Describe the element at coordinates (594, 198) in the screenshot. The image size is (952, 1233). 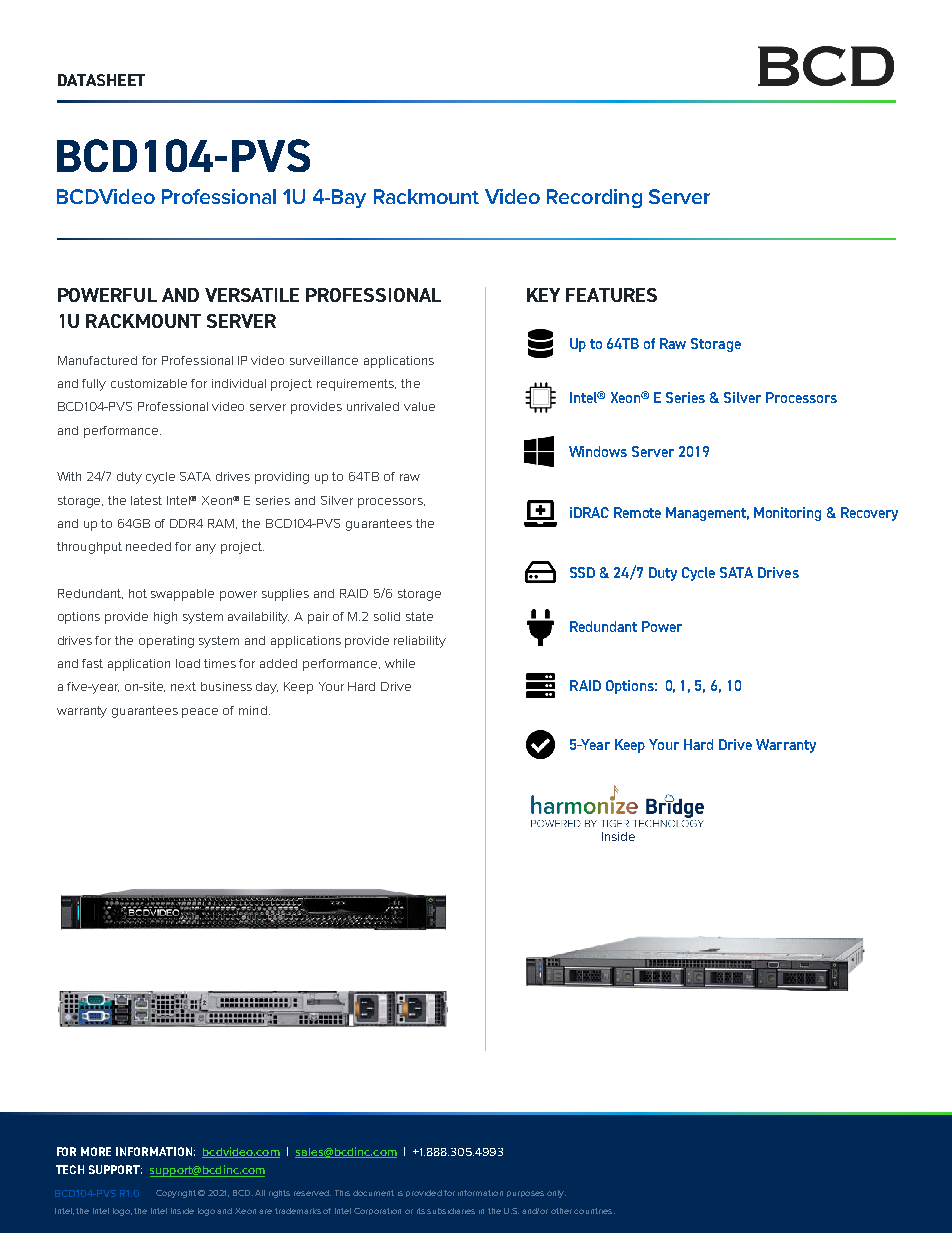
I see `Recording` at that location.
